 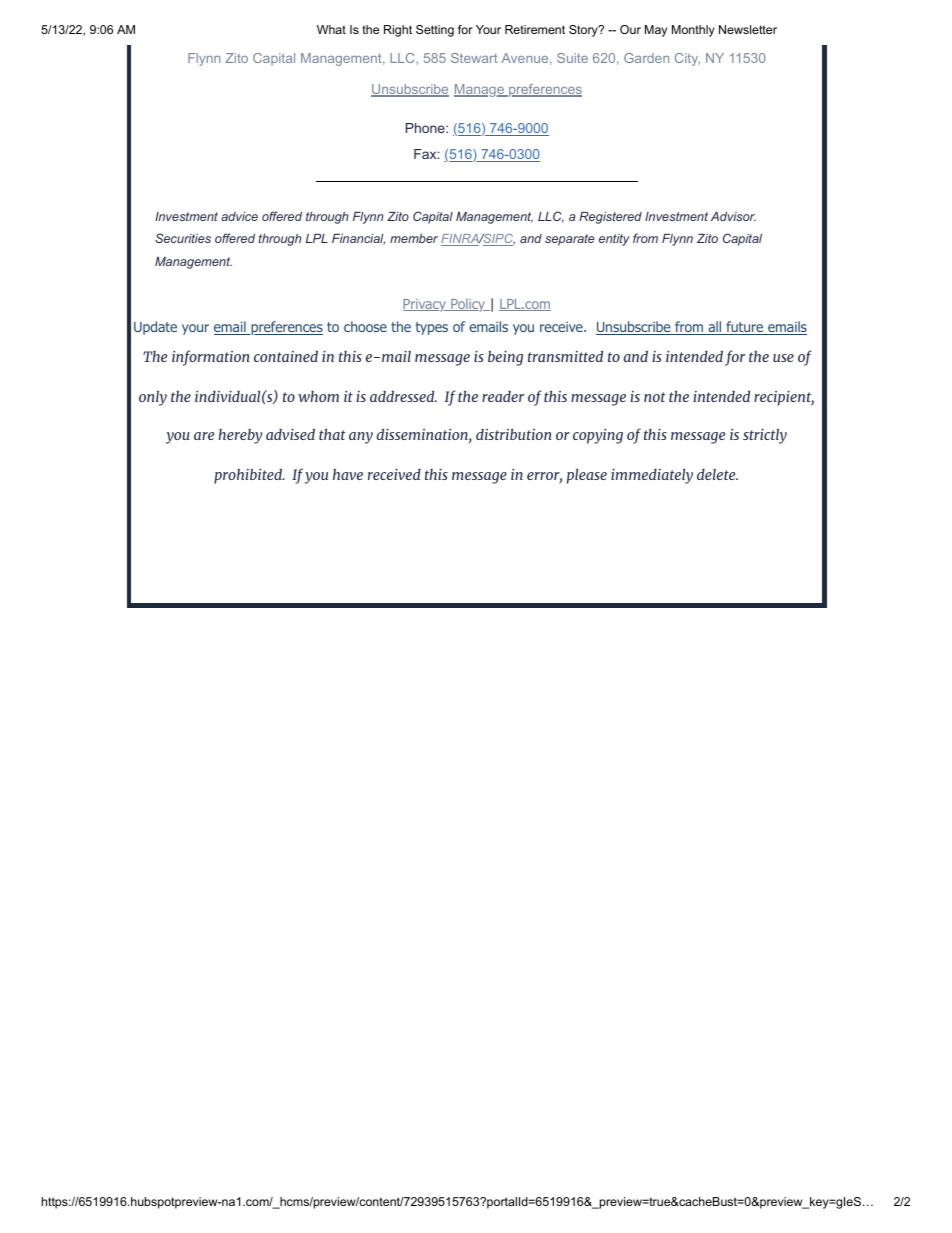 What do you see at coordinates (426, 128) in the image?
I see `Phone` at bounding box center [426, 128].
